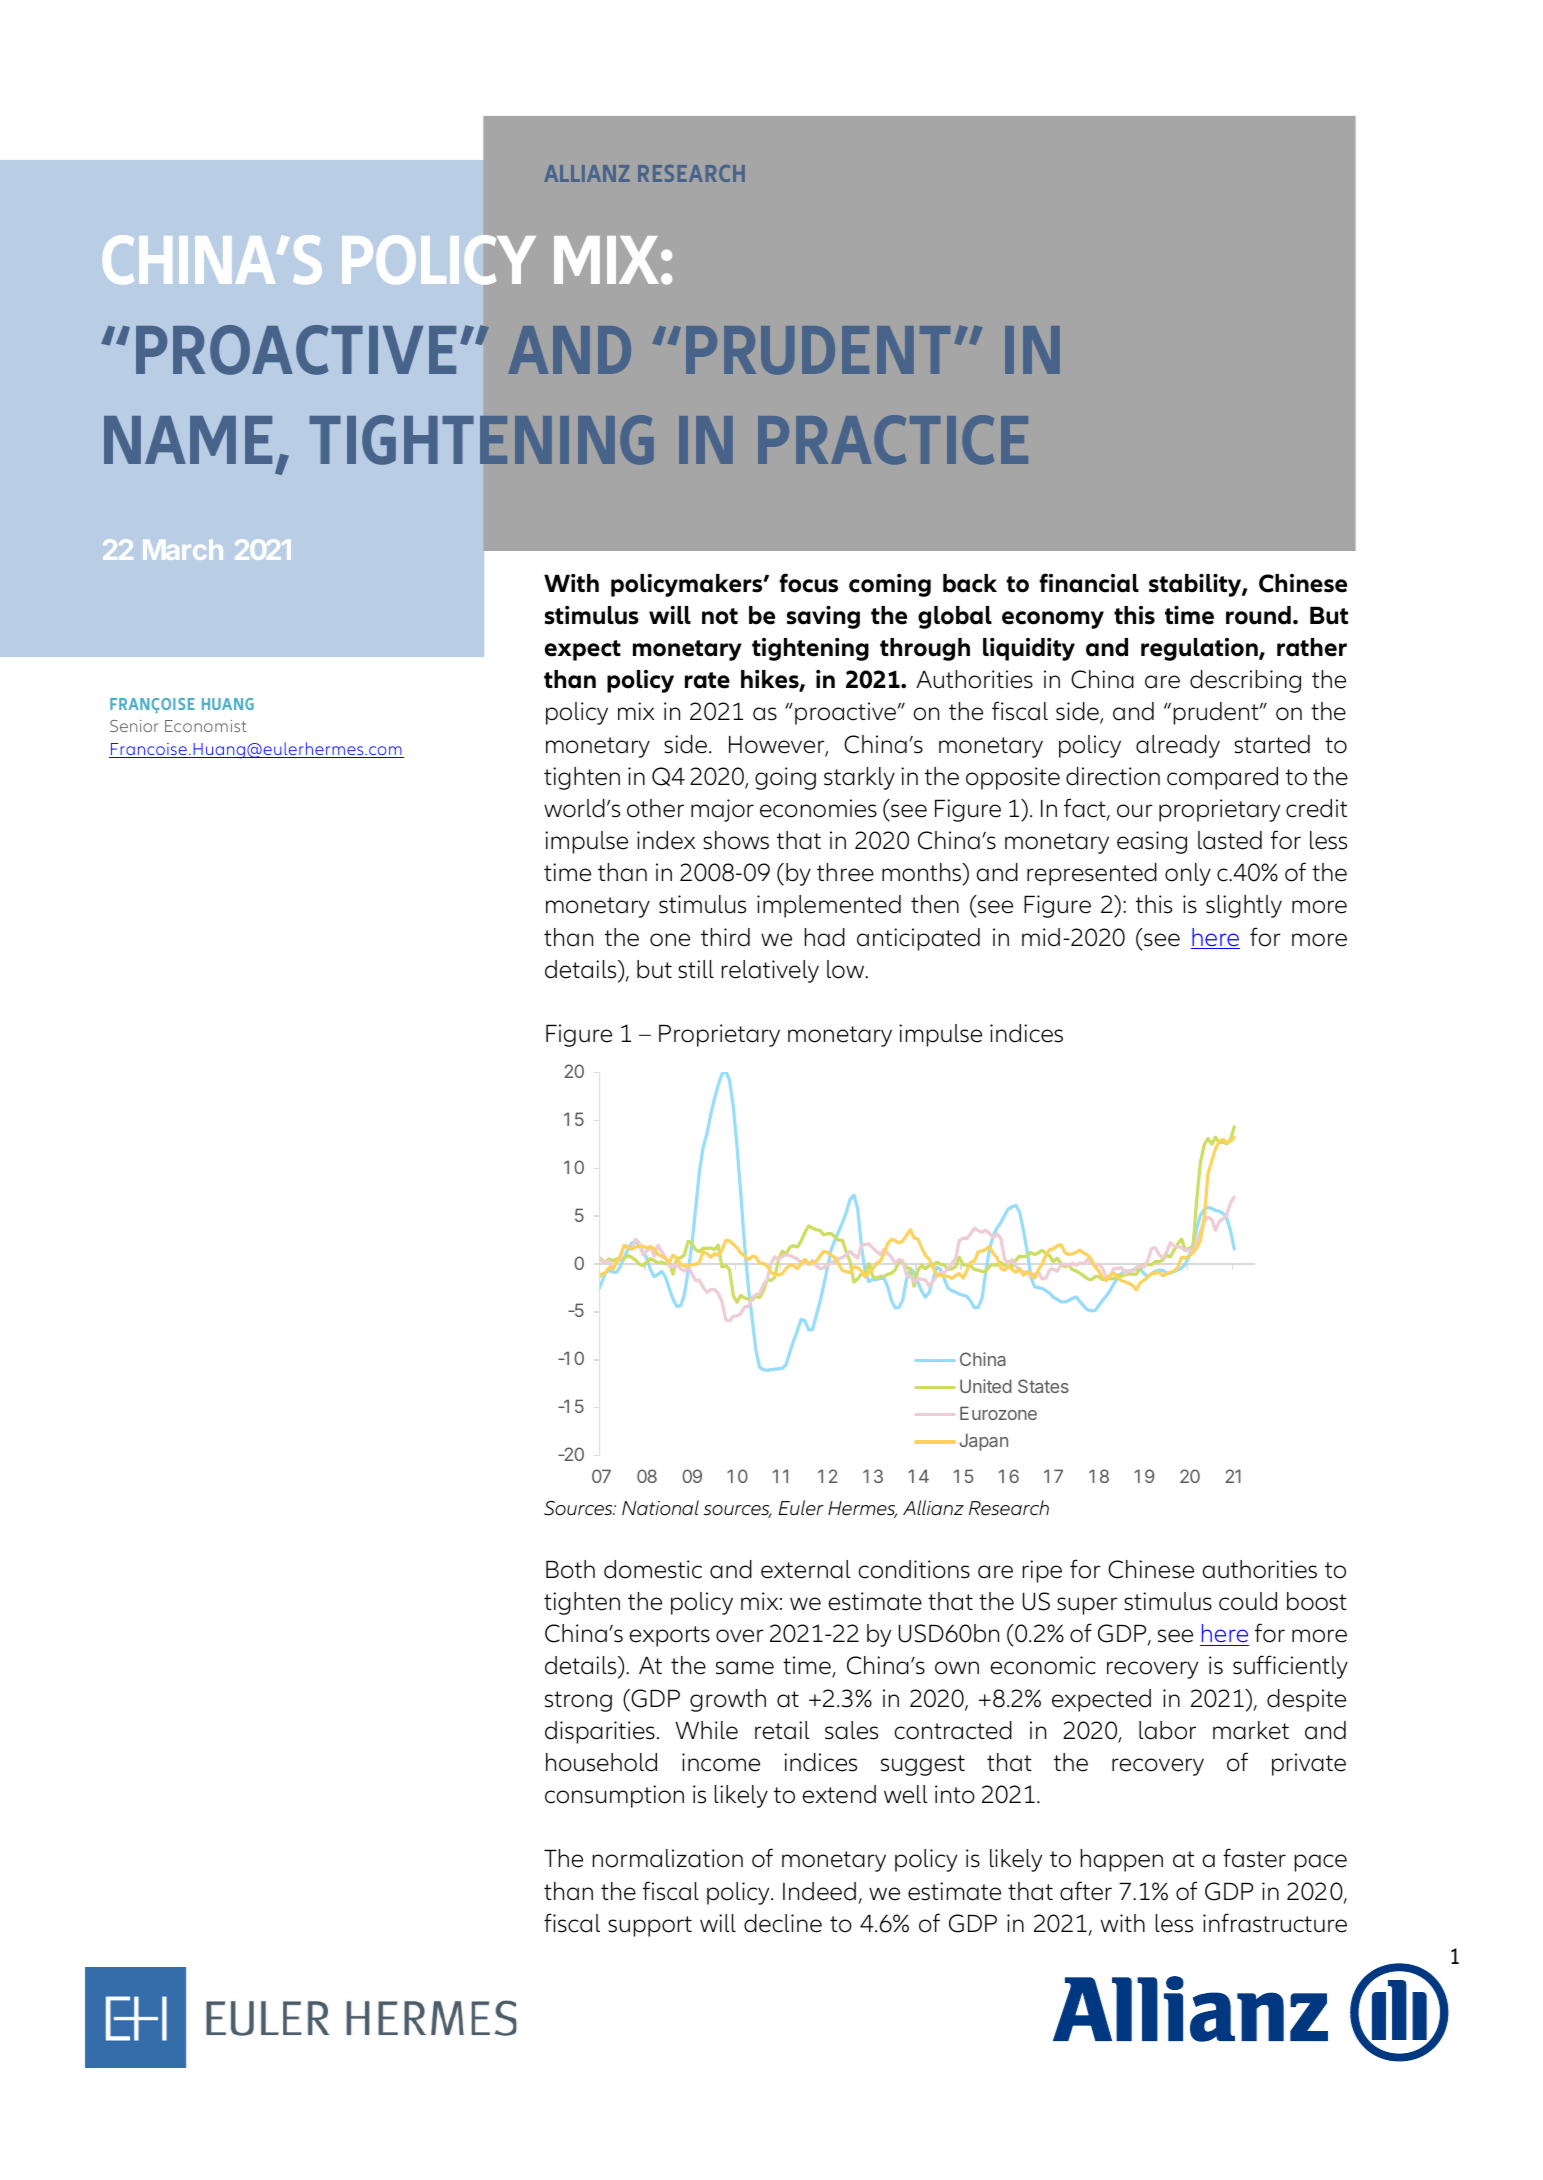 This screenshot has width=1543, height=2180. Describe the element at coordinates (1043, 1386) in the screenshot. I see `States` at that location.
